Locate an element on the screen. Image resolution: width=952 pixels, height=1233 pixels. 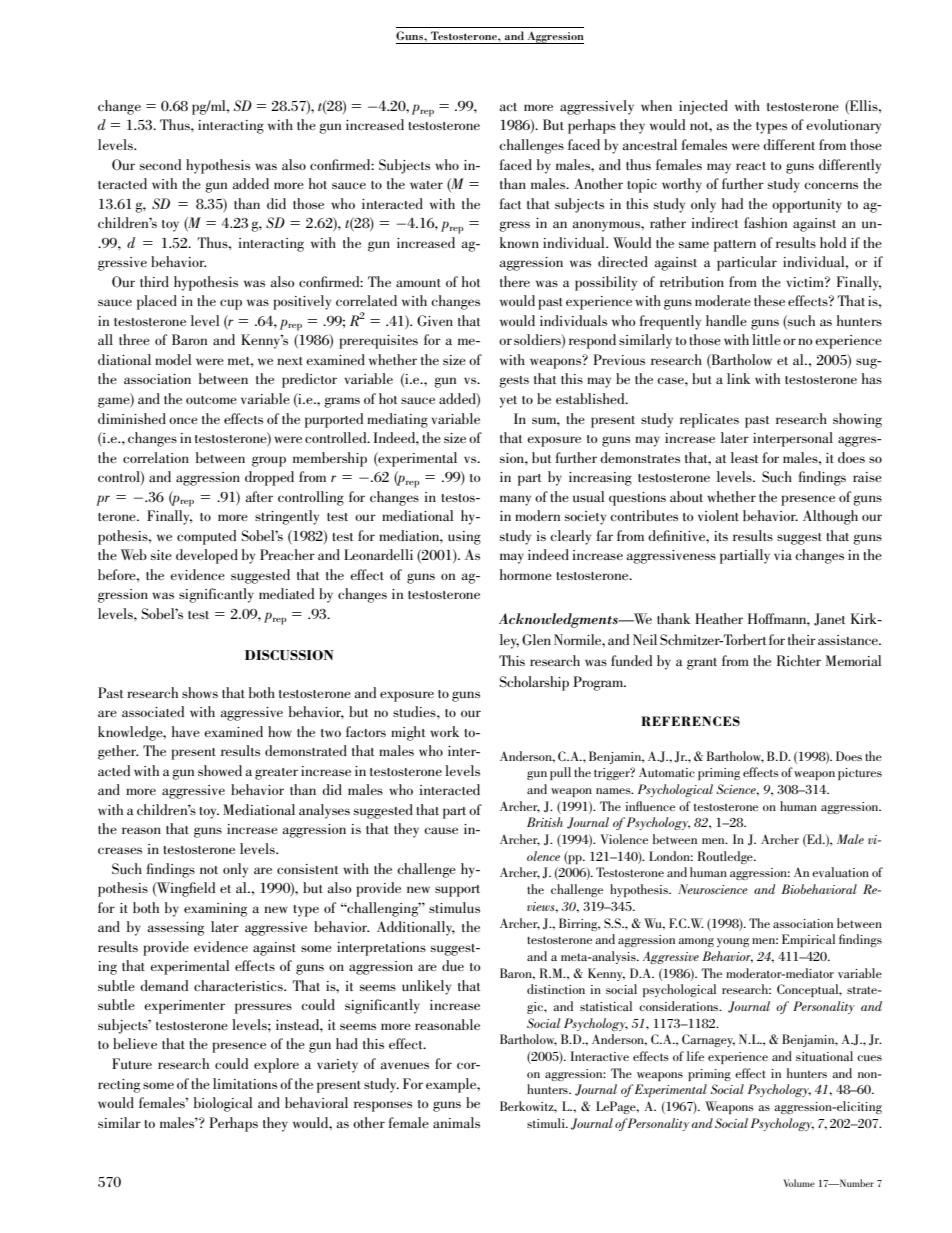
Scholarship is located at coordinates (534, 683).
